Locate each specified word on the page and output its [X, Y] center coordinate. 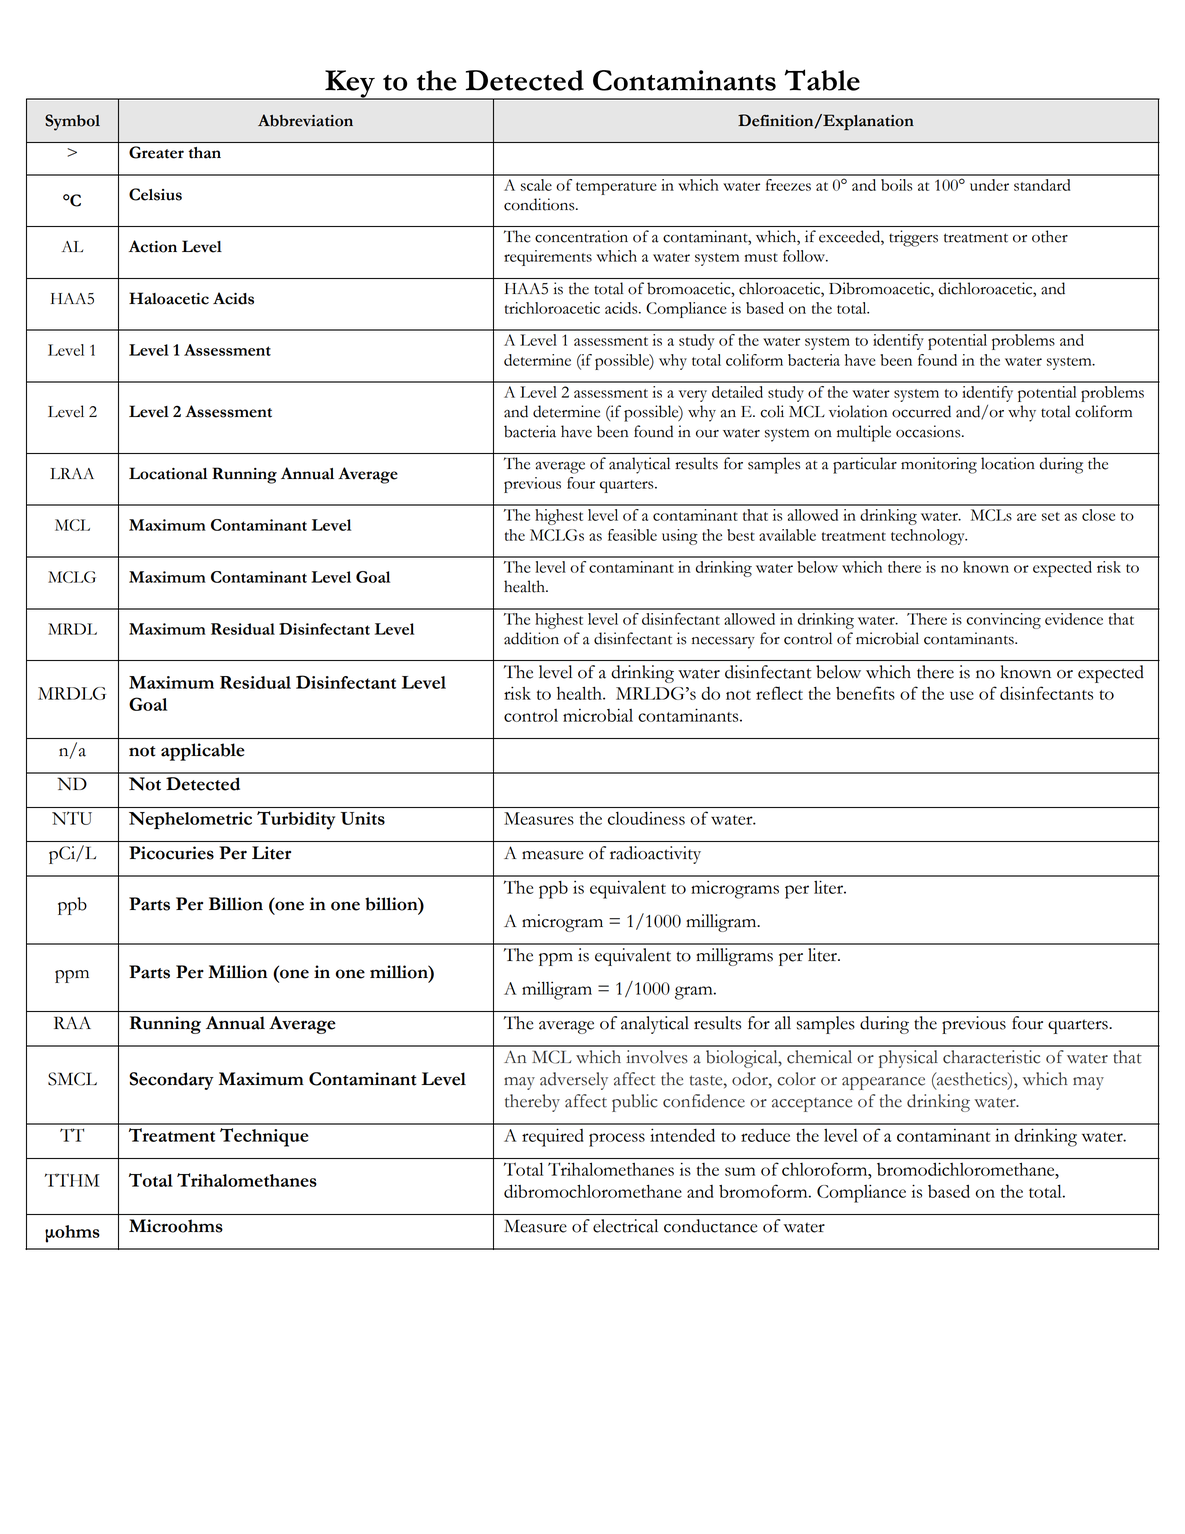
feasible [632, 535]
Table [822, 80]
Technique [264, 1137]
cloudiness [646, 818]
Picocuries [171, 853]
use [962, 695]
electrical [625, 1226]
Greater [156, 152]
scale [536, 185]
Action [153, 246]
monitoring [939, 465]
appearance [883, 1083]
